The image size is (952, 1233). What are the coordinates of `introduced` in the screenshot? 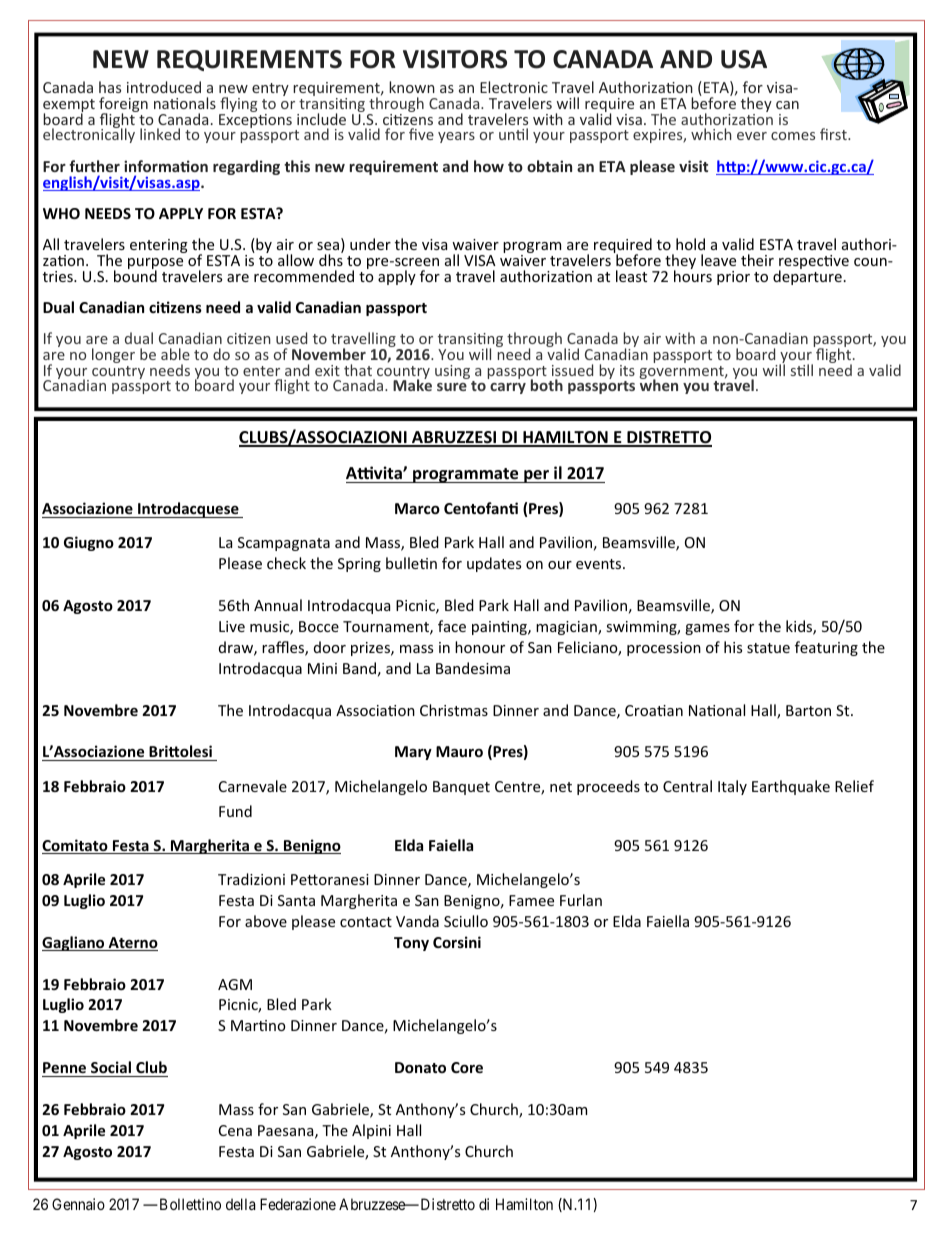 It's located at (164, 87).
